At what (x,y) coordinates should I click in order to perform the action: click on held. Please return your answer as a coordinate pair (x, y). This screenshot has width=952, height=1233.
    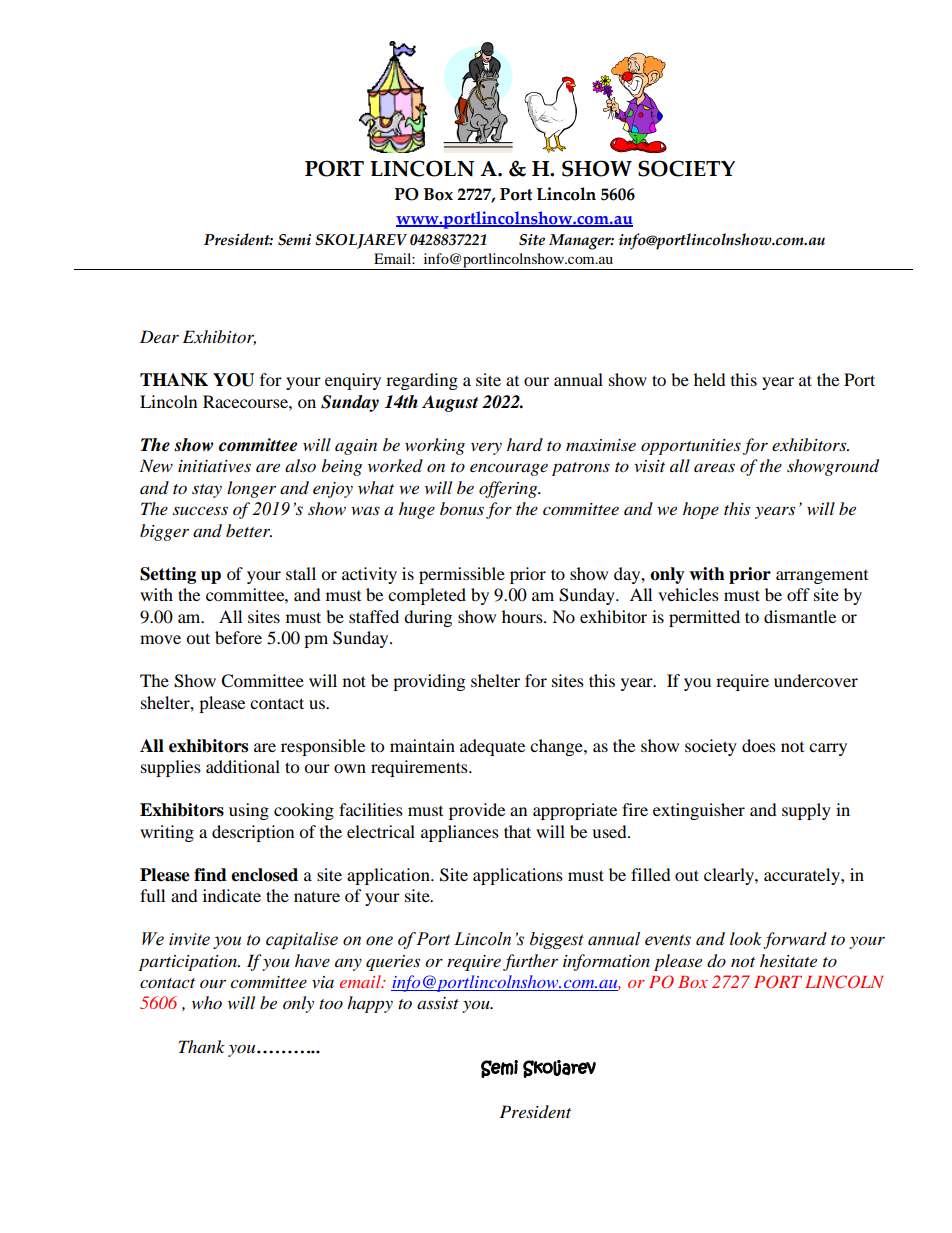
    Looking at the image, I should click on (710, 379).
